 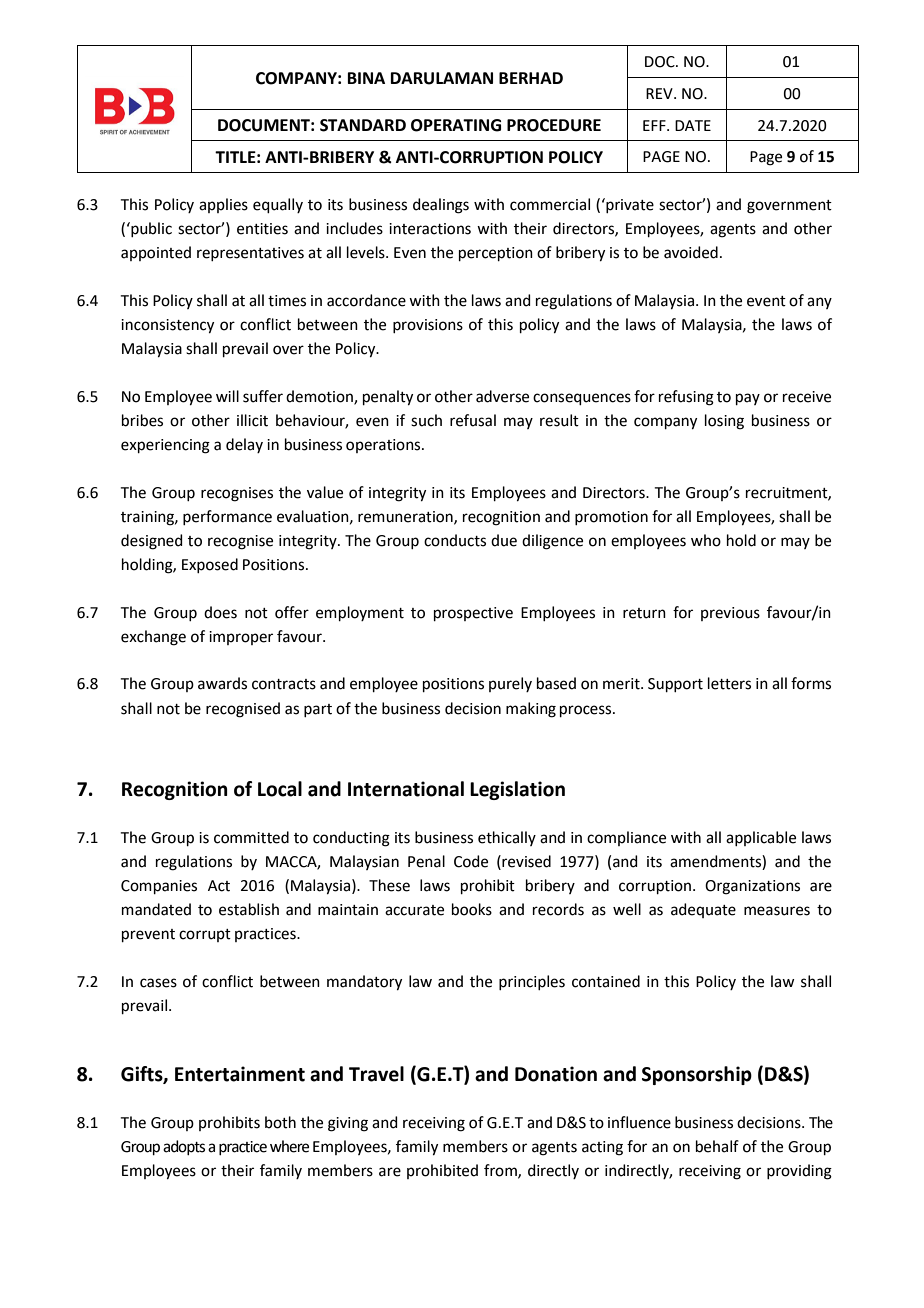 I want to click on applicable, so click(x=761, y=838).
